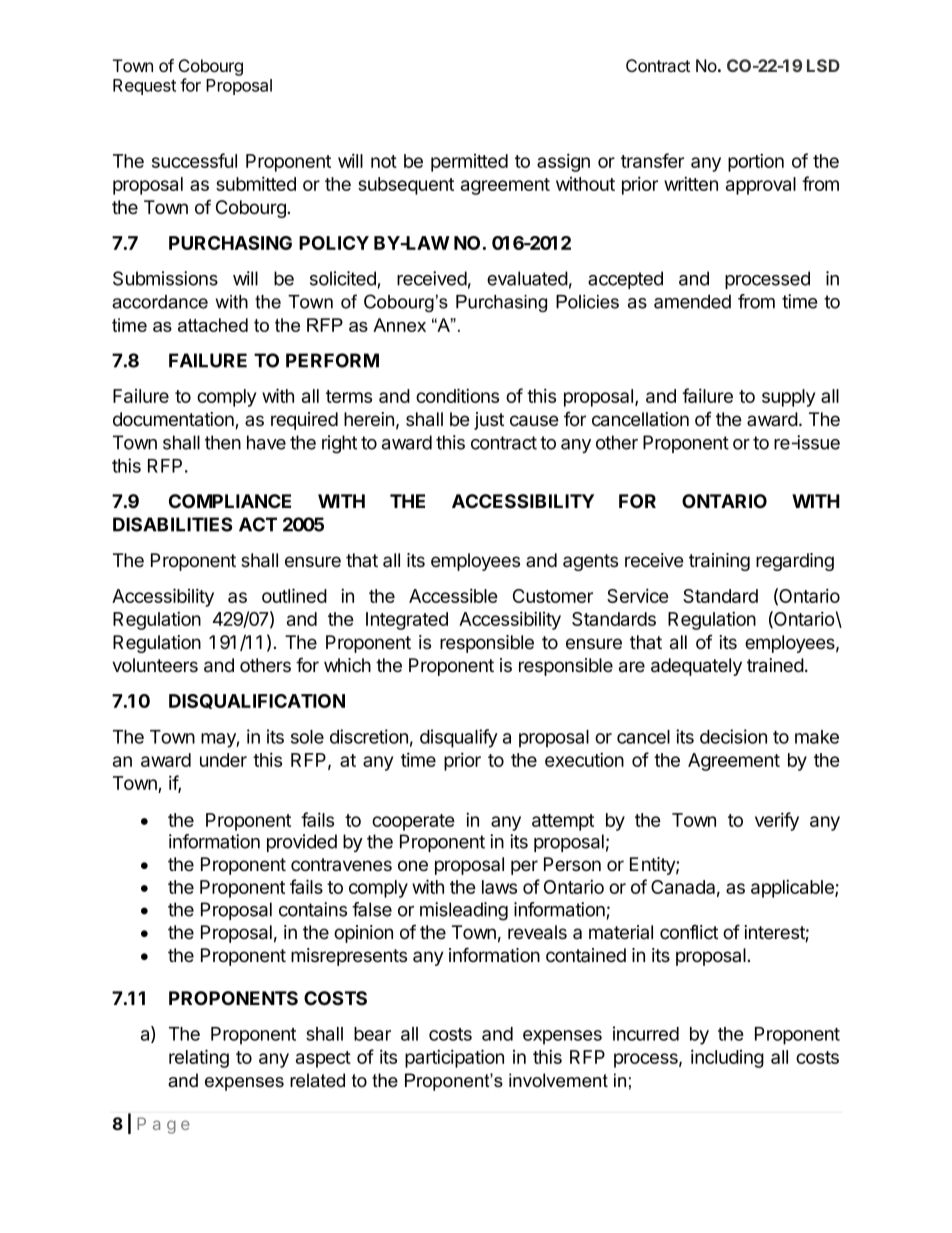  I want to click on disqualify, so click(459, 738).
